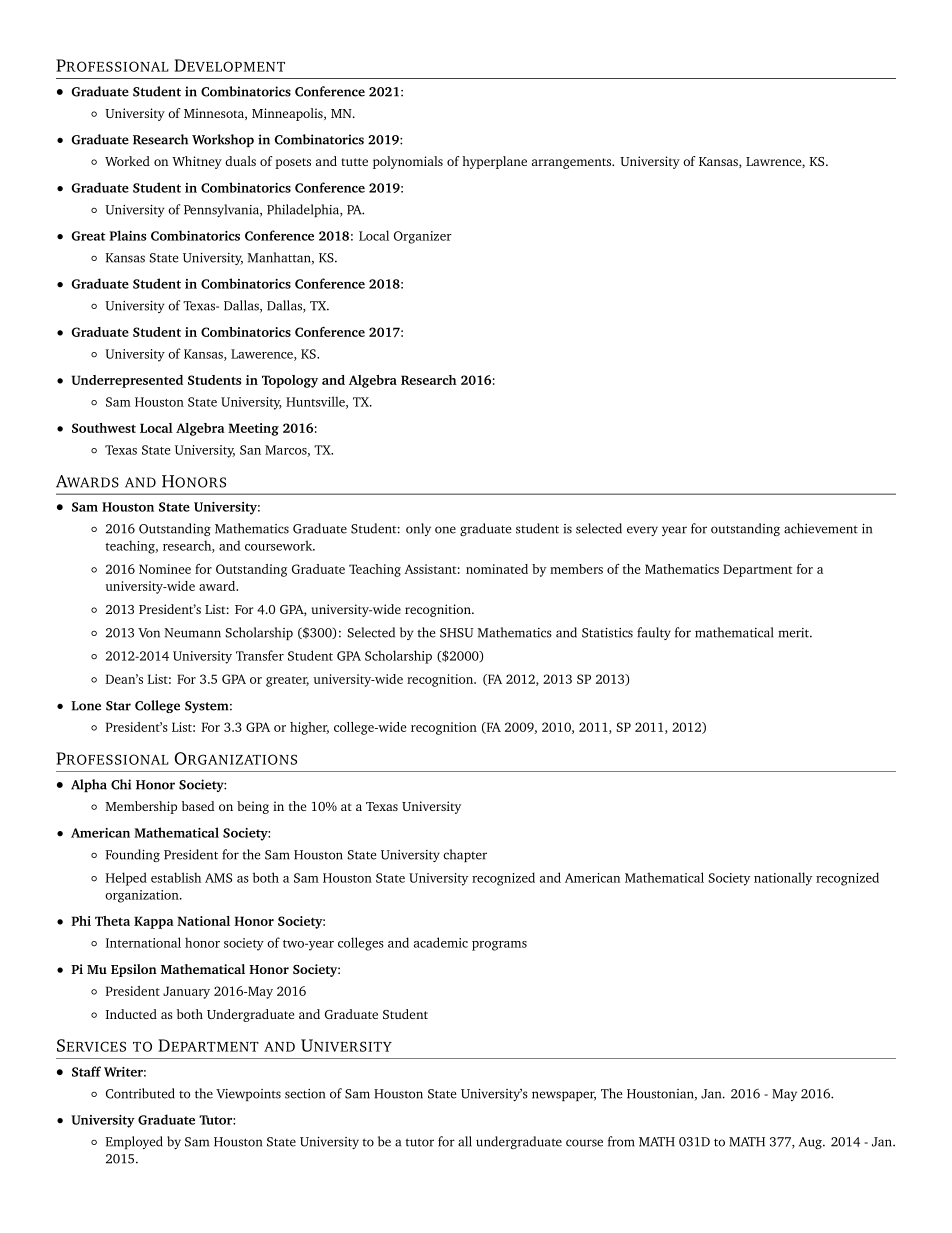  I want to click on Whitney, so click(197, 162).
